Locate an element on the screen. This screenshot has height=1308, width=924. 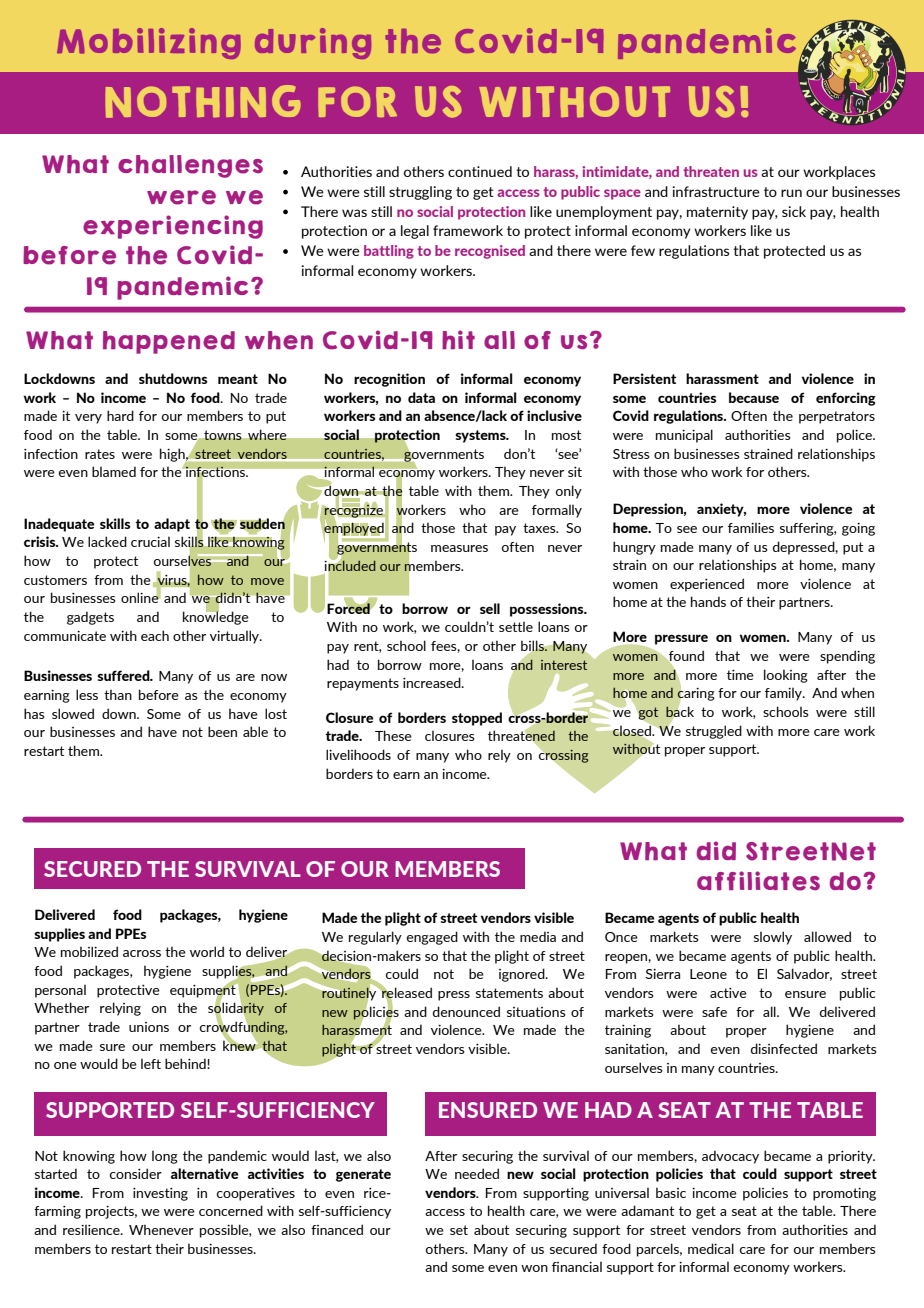
run is located at coordinates (791, 193).
